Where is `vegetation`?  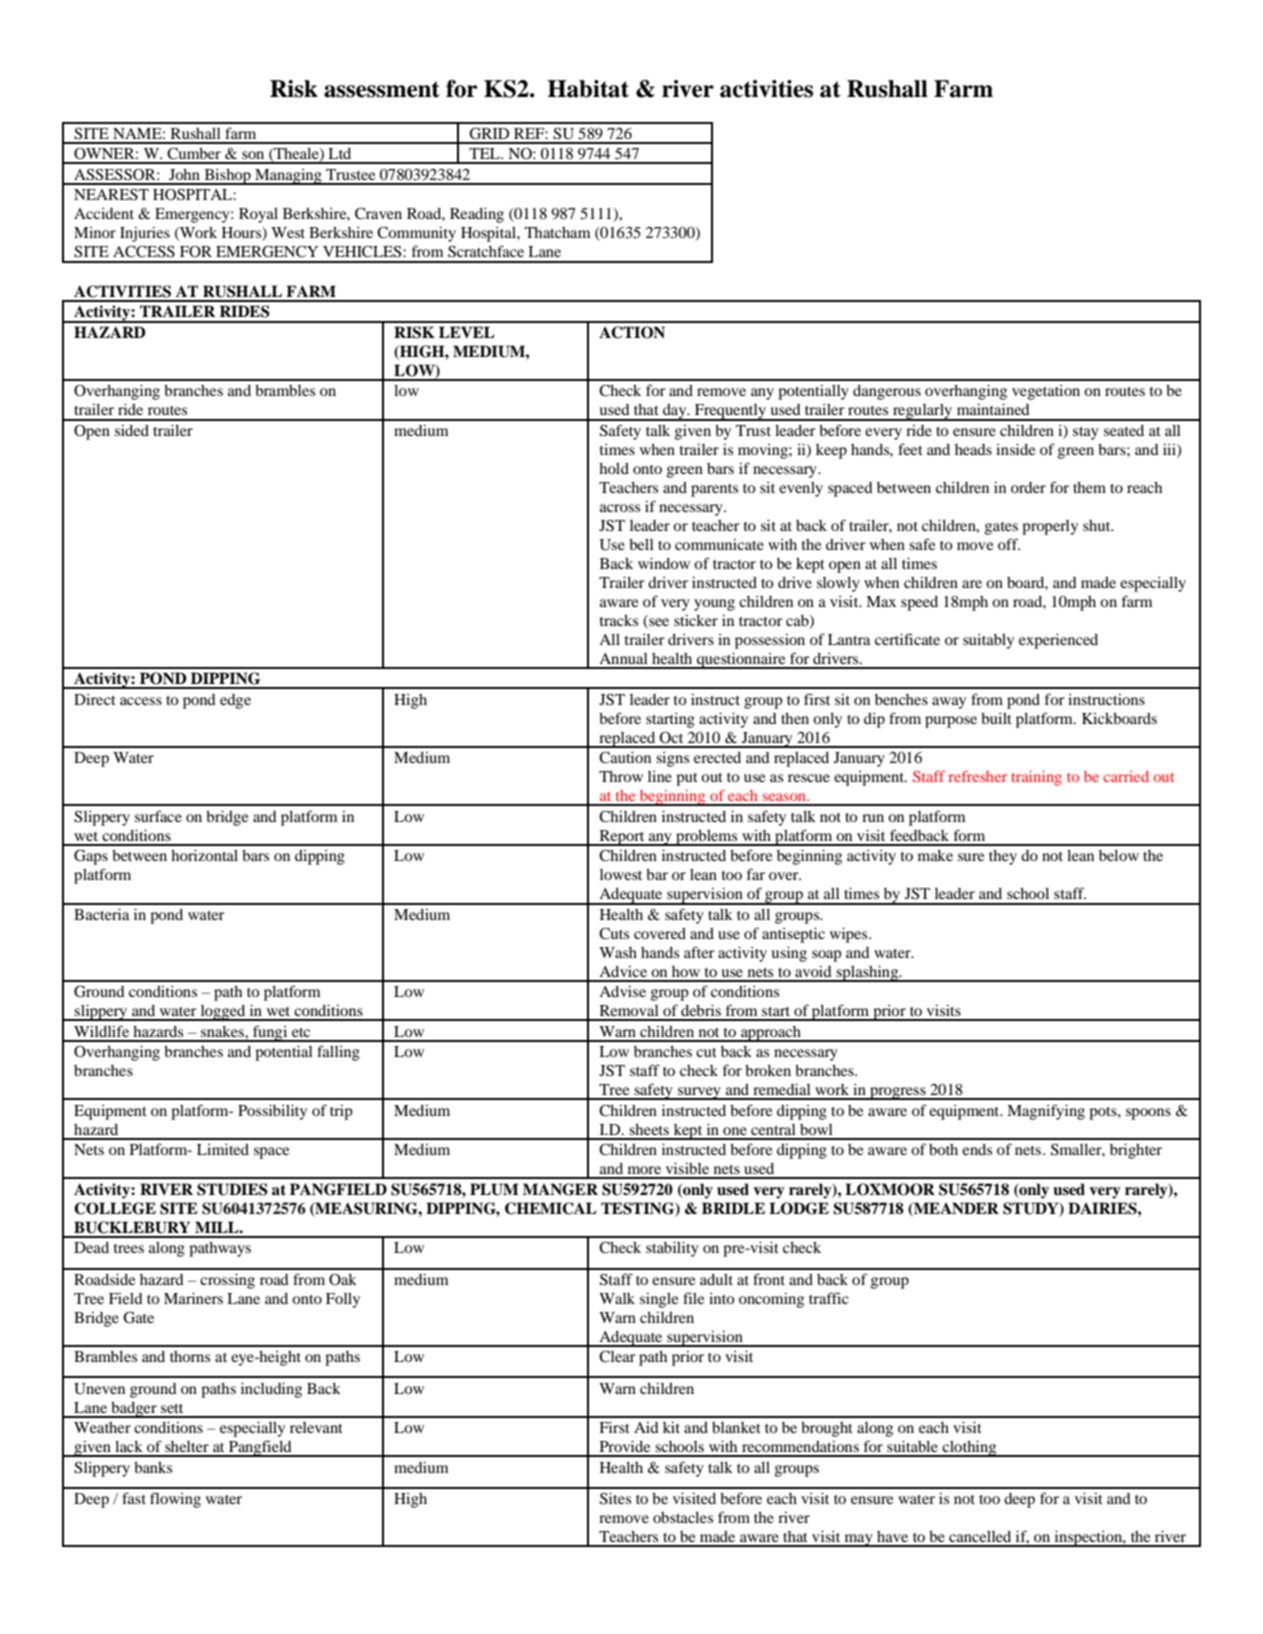
vegetation is located at coordinates (1046, 392).
